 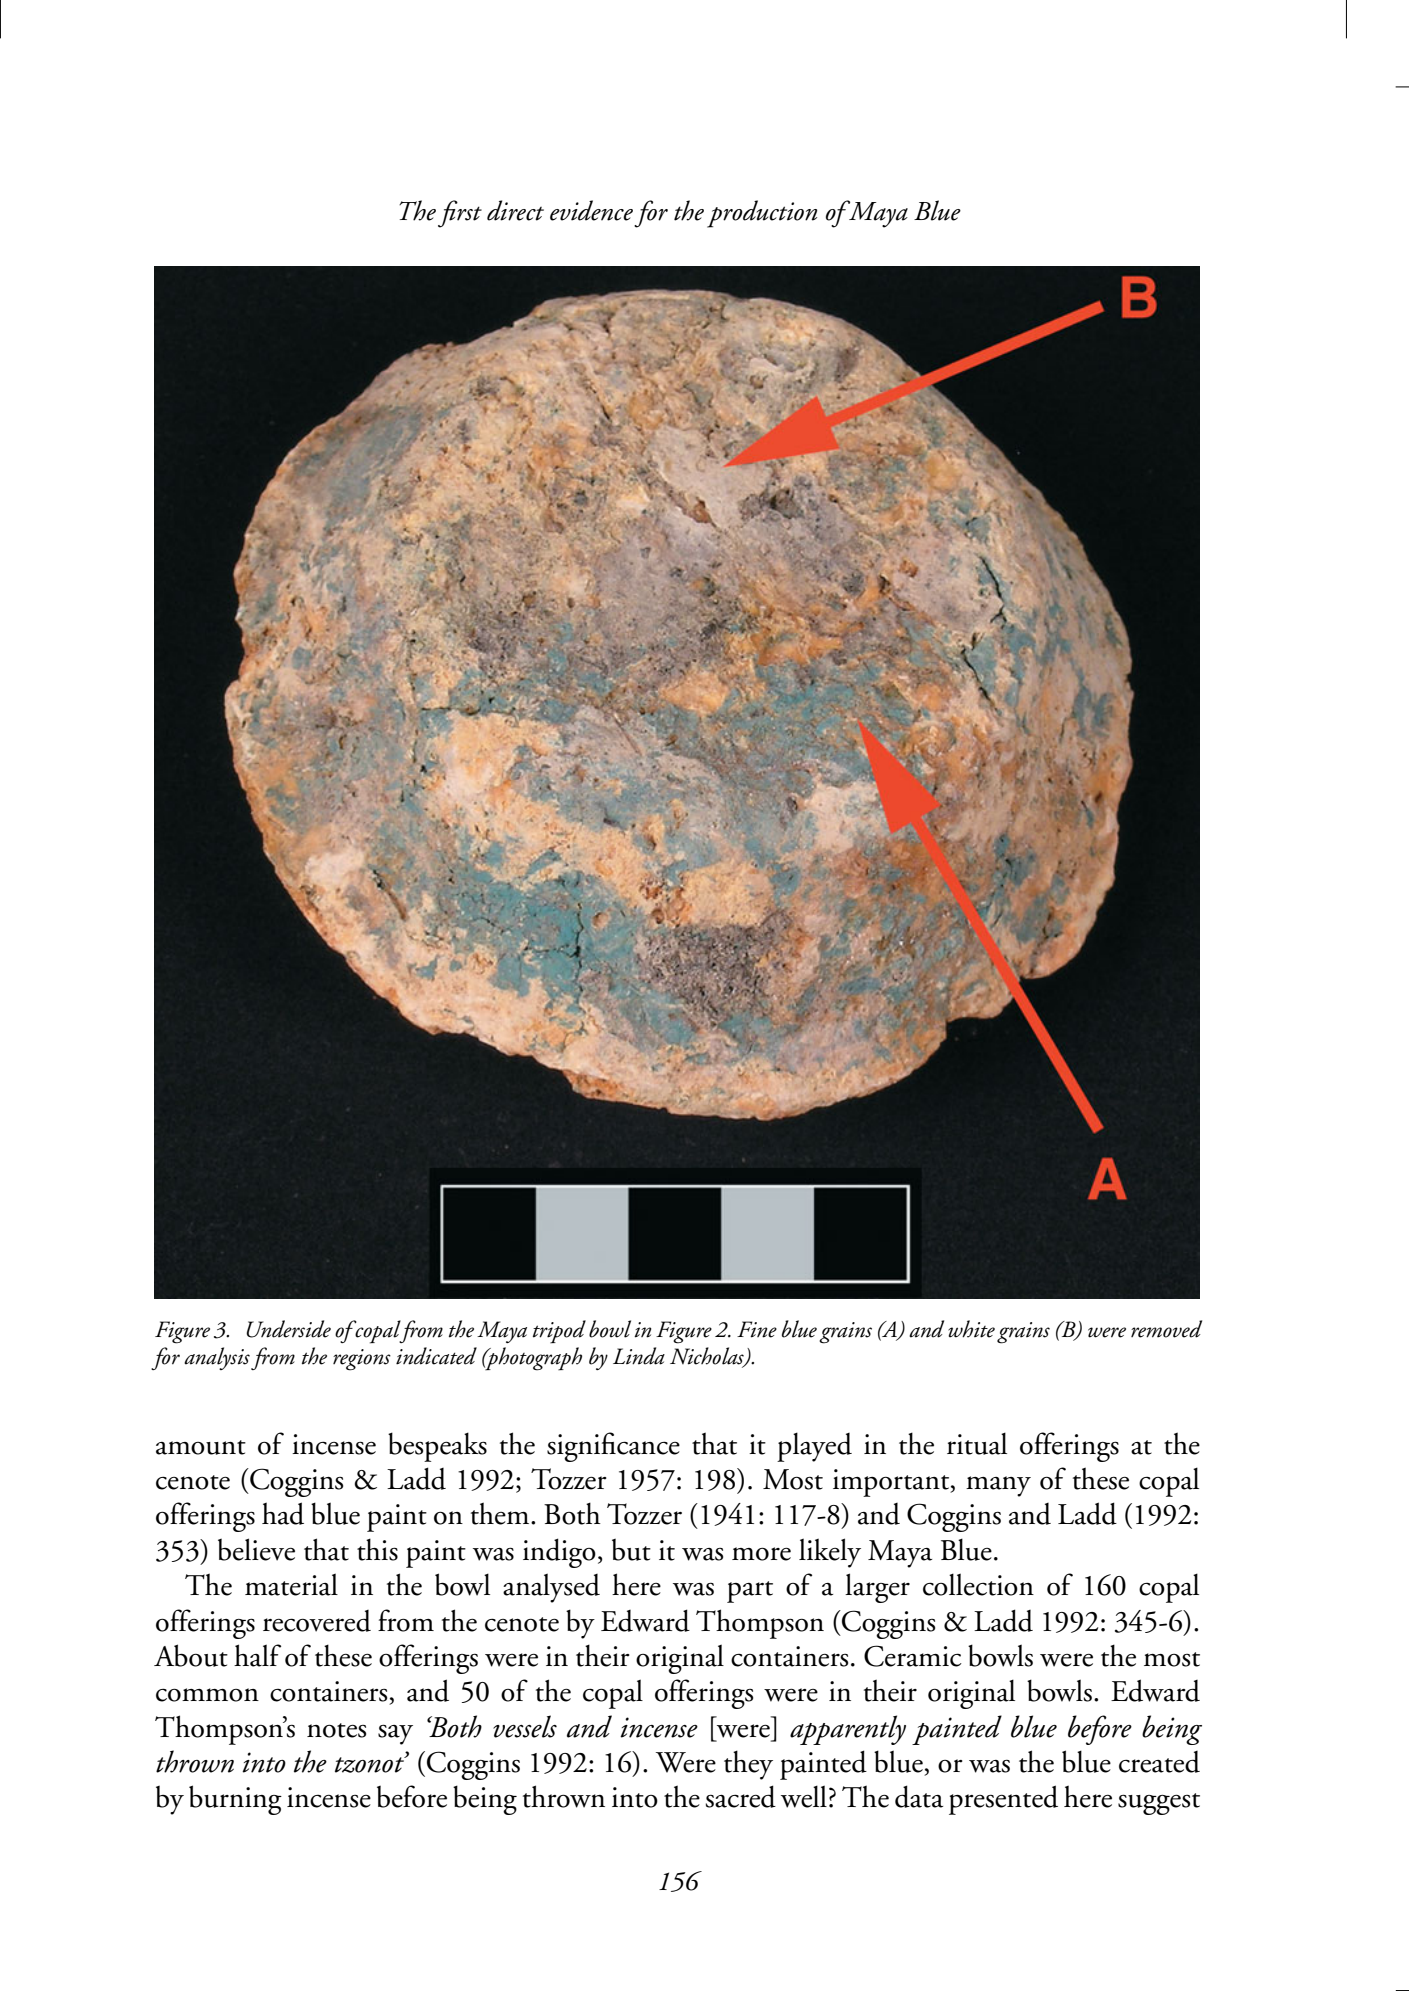 What do you see at coordinates (515, 210) in the screenshot?
I see `direct` at bounding box center [515, 210].
